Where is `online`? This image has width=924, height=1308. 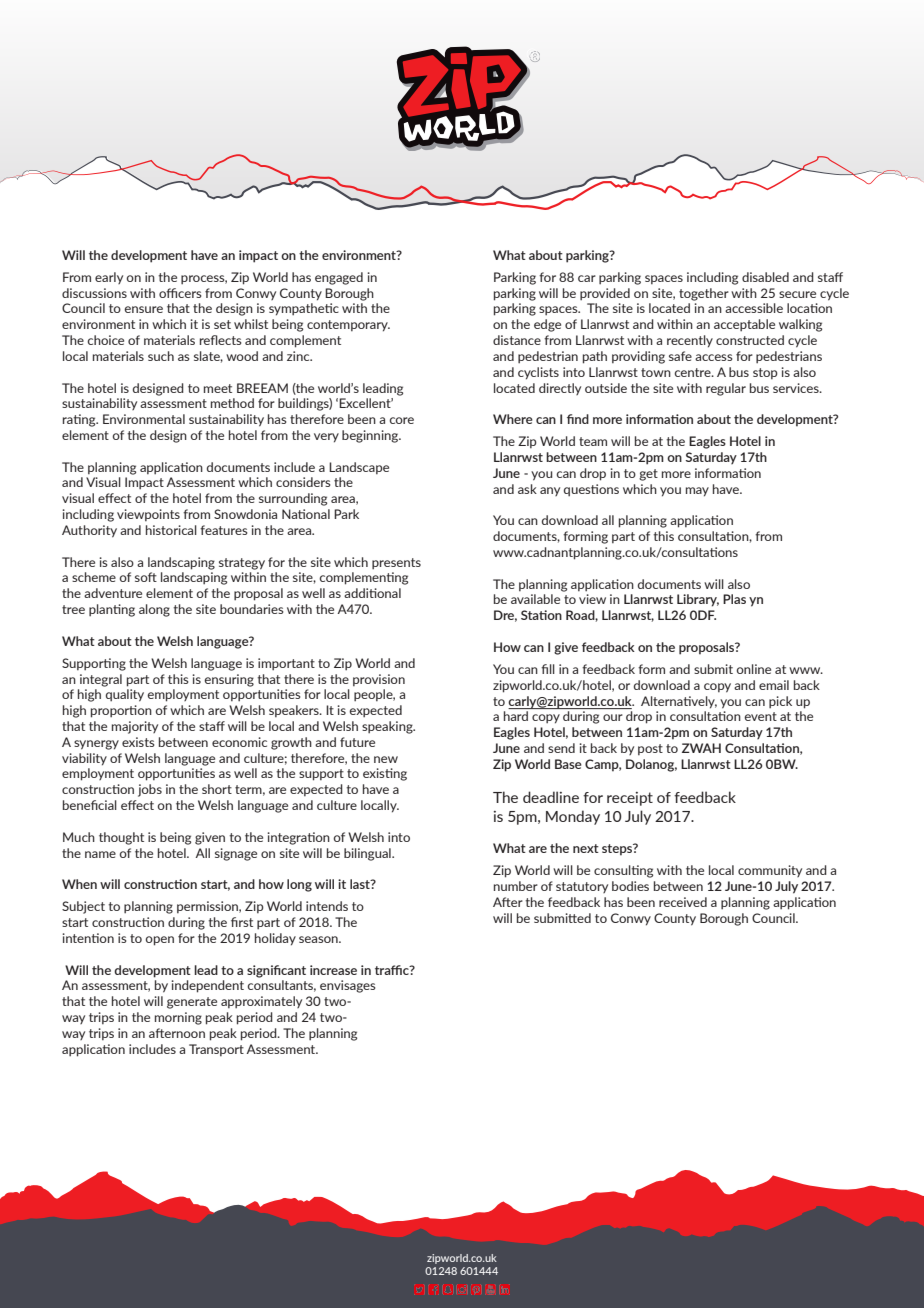
online is located at coordinates (753, 669).
